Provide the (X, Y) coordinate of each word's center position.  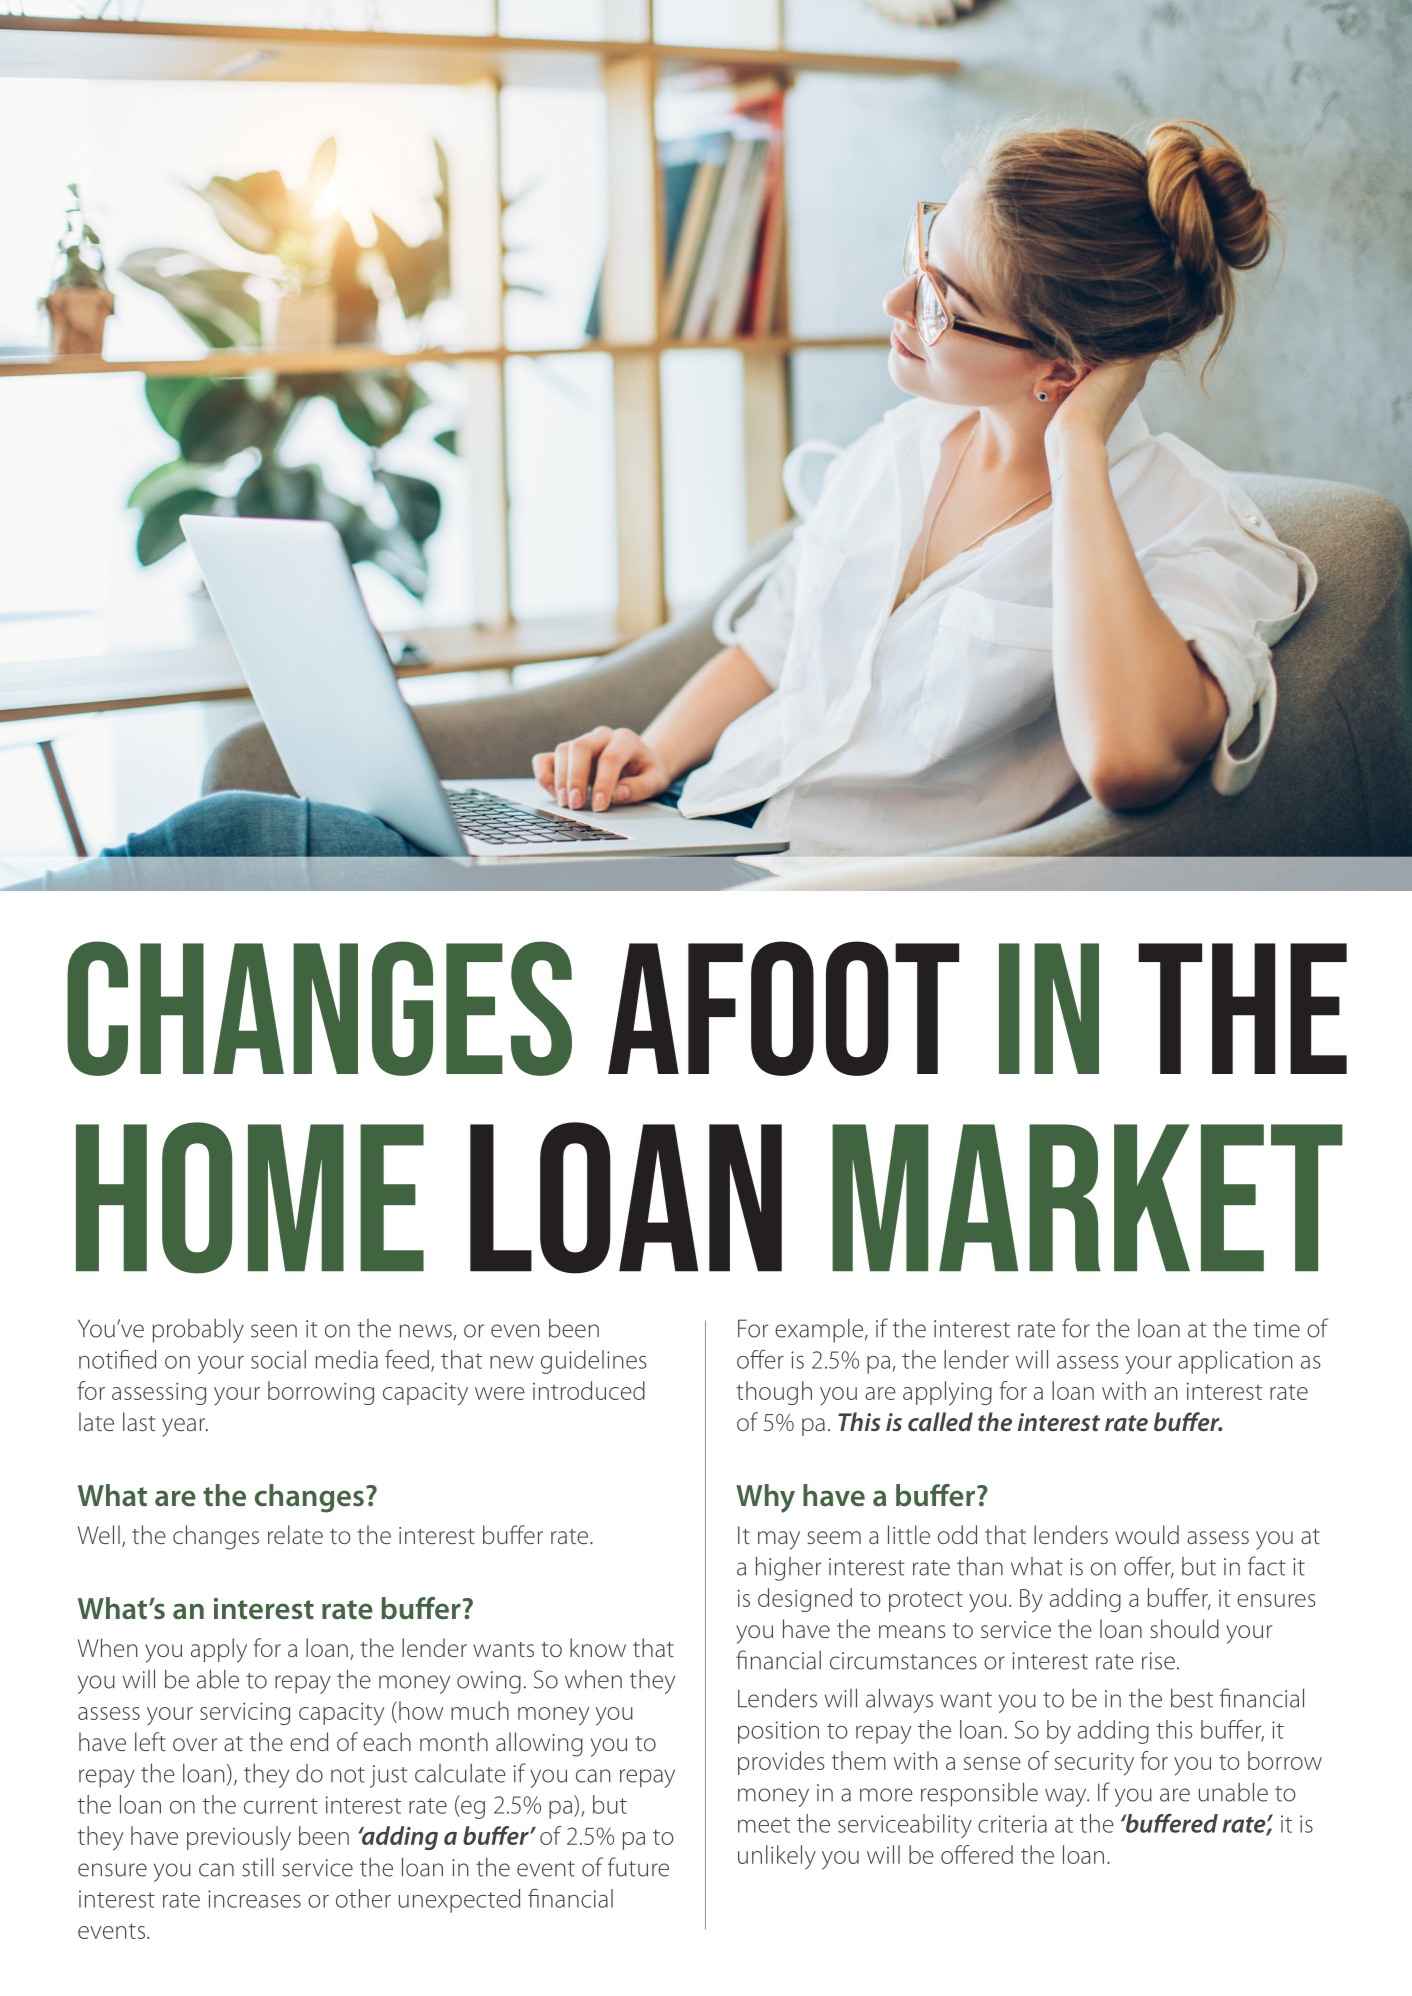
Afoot (783, 1008)
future (638, 1867)
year (184, 1427)
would (1147, 1534)
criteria (1012, 1824)
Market (1087, 1197)
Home (250, 1198)
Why (765, 1498)
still (258, 1867)
